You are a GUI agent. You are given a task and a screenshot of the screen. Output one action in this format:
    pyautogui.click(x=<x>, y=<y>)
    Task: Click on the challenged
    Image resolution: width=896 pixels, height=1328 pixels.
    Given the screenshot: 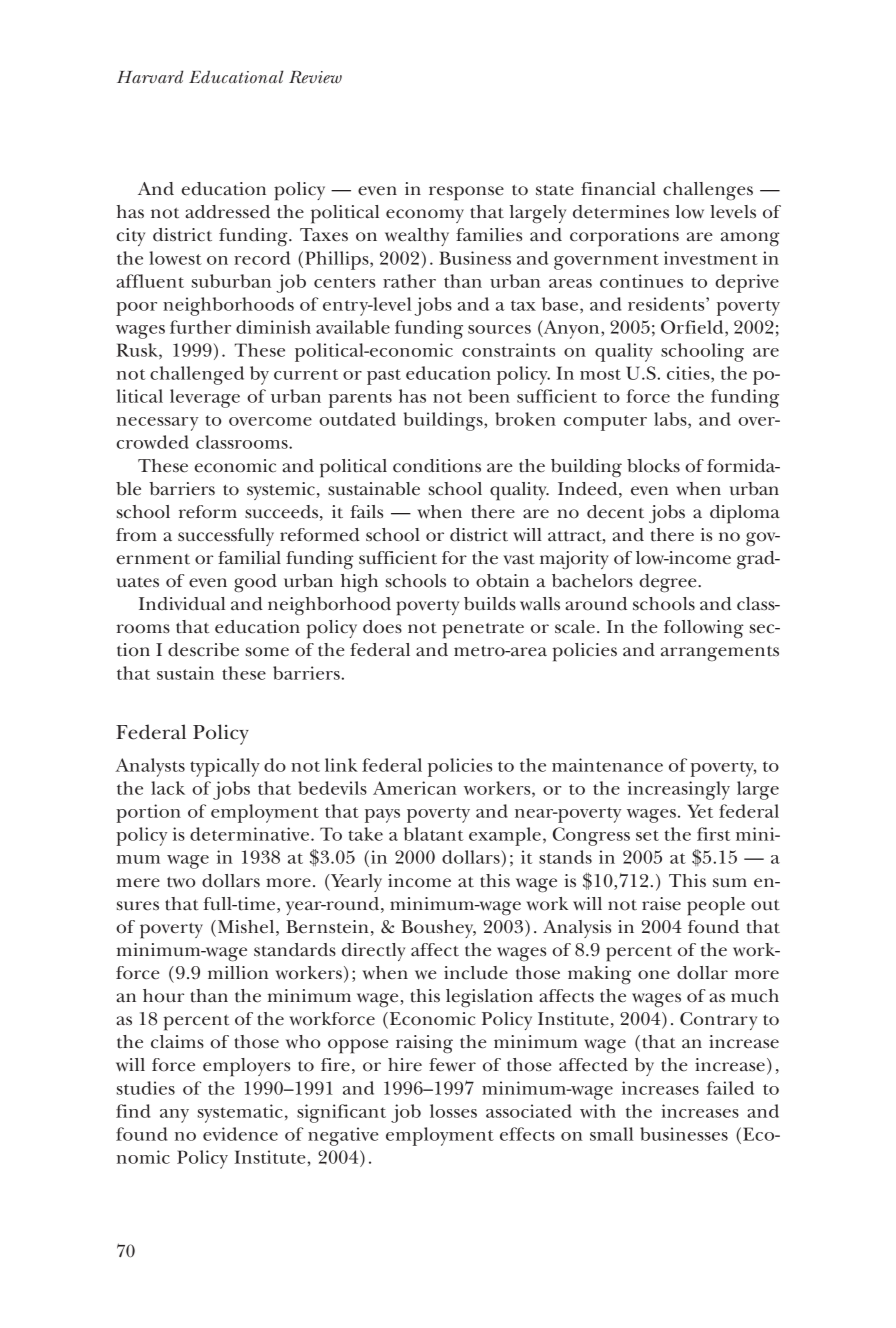 What is the action you would take?
    pyautogui.click(x=197, y=375)
